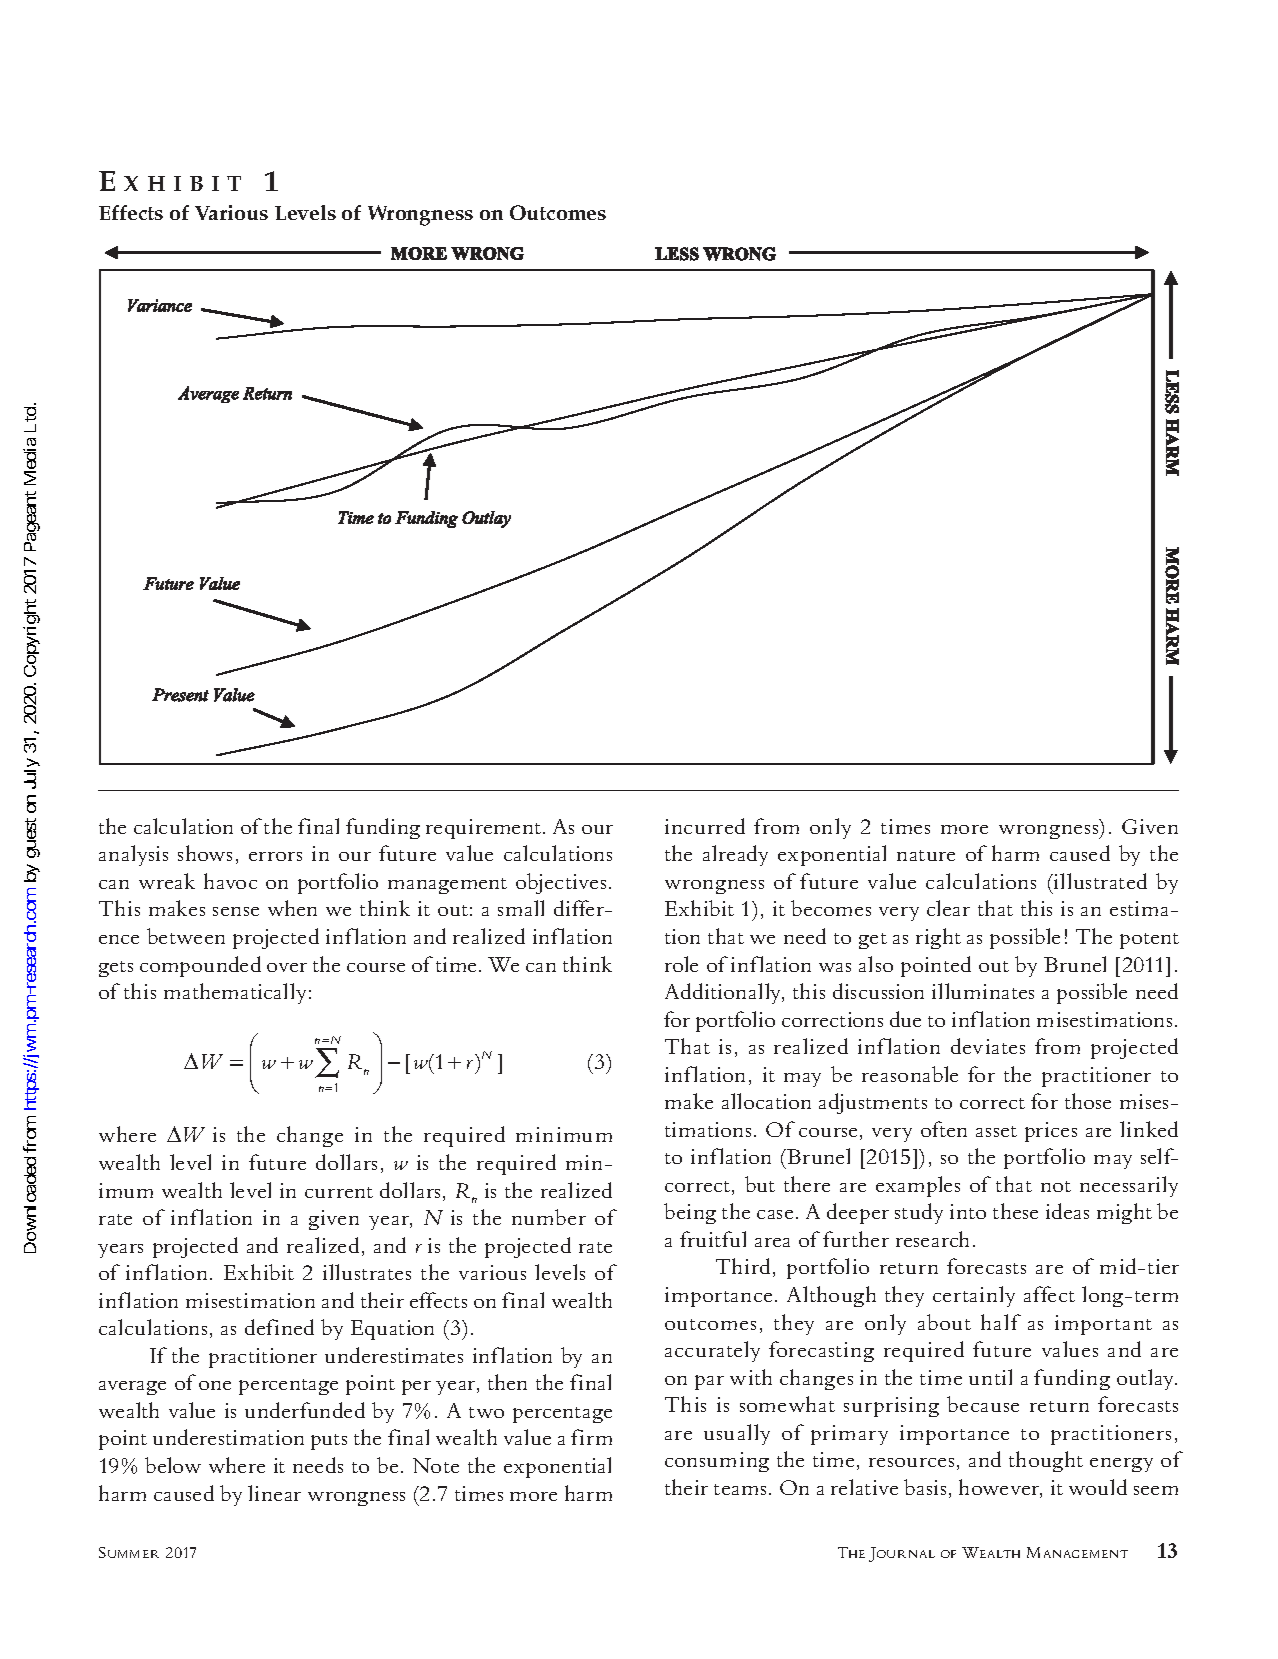  Describe the element at coordinates (690, 1213) in the document. I see `being` at that location.
